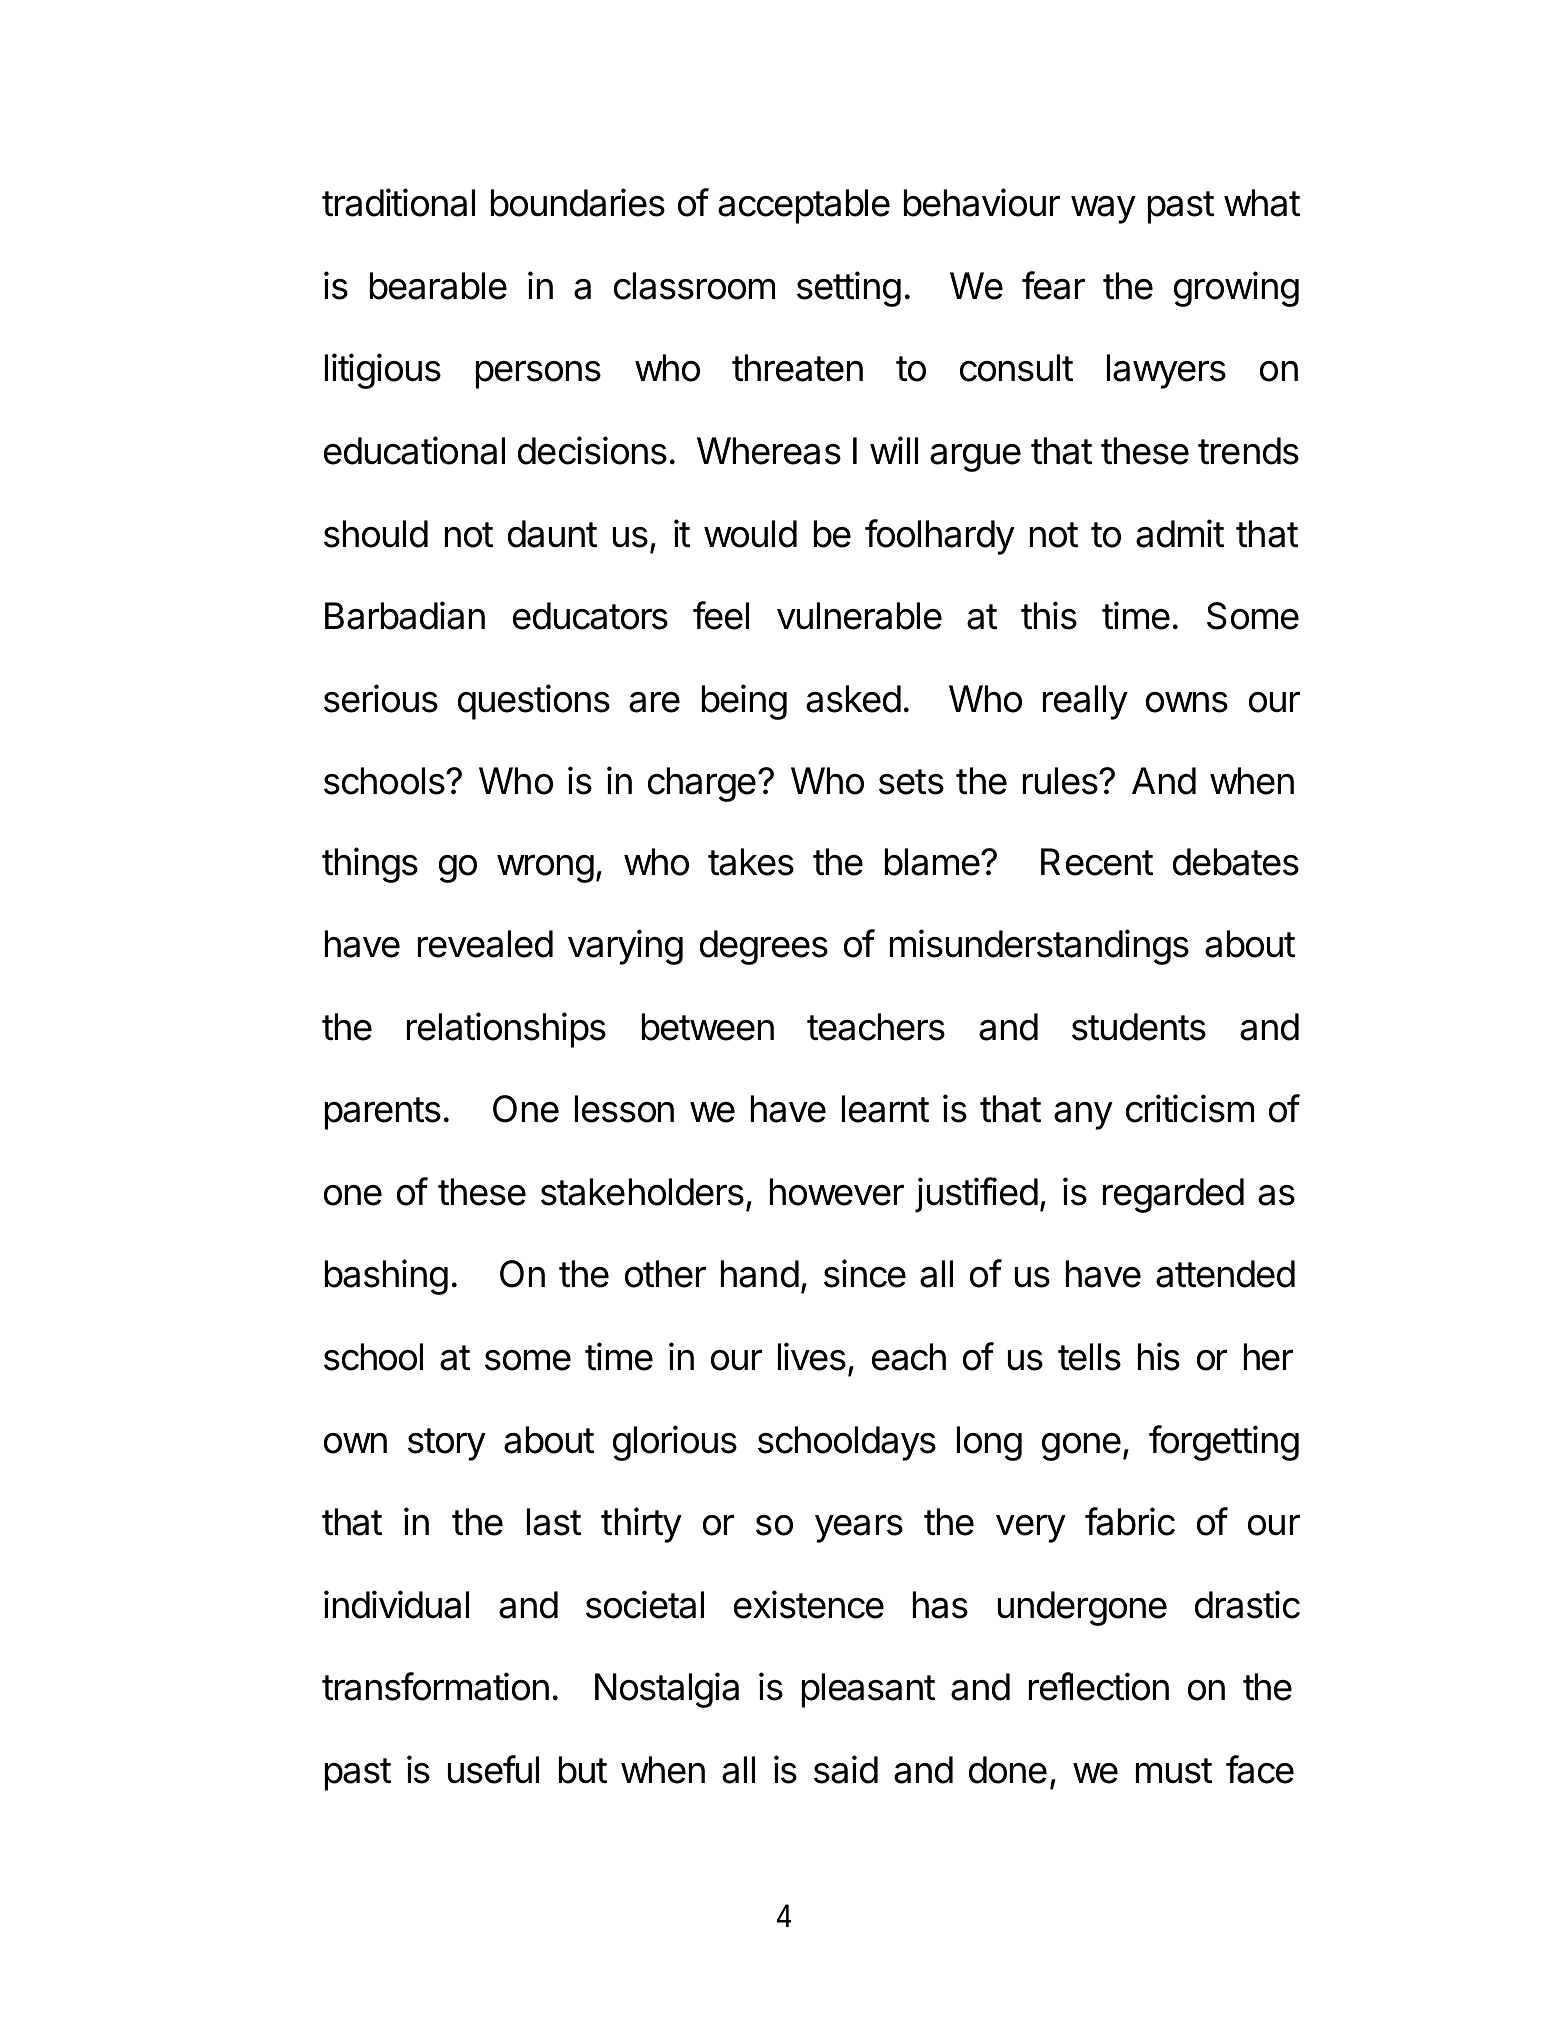 This screenshot has height=2027, width=1566. Describe the element at coordinates (1174, 1771) in the screenshot. I see `must` at that location.
